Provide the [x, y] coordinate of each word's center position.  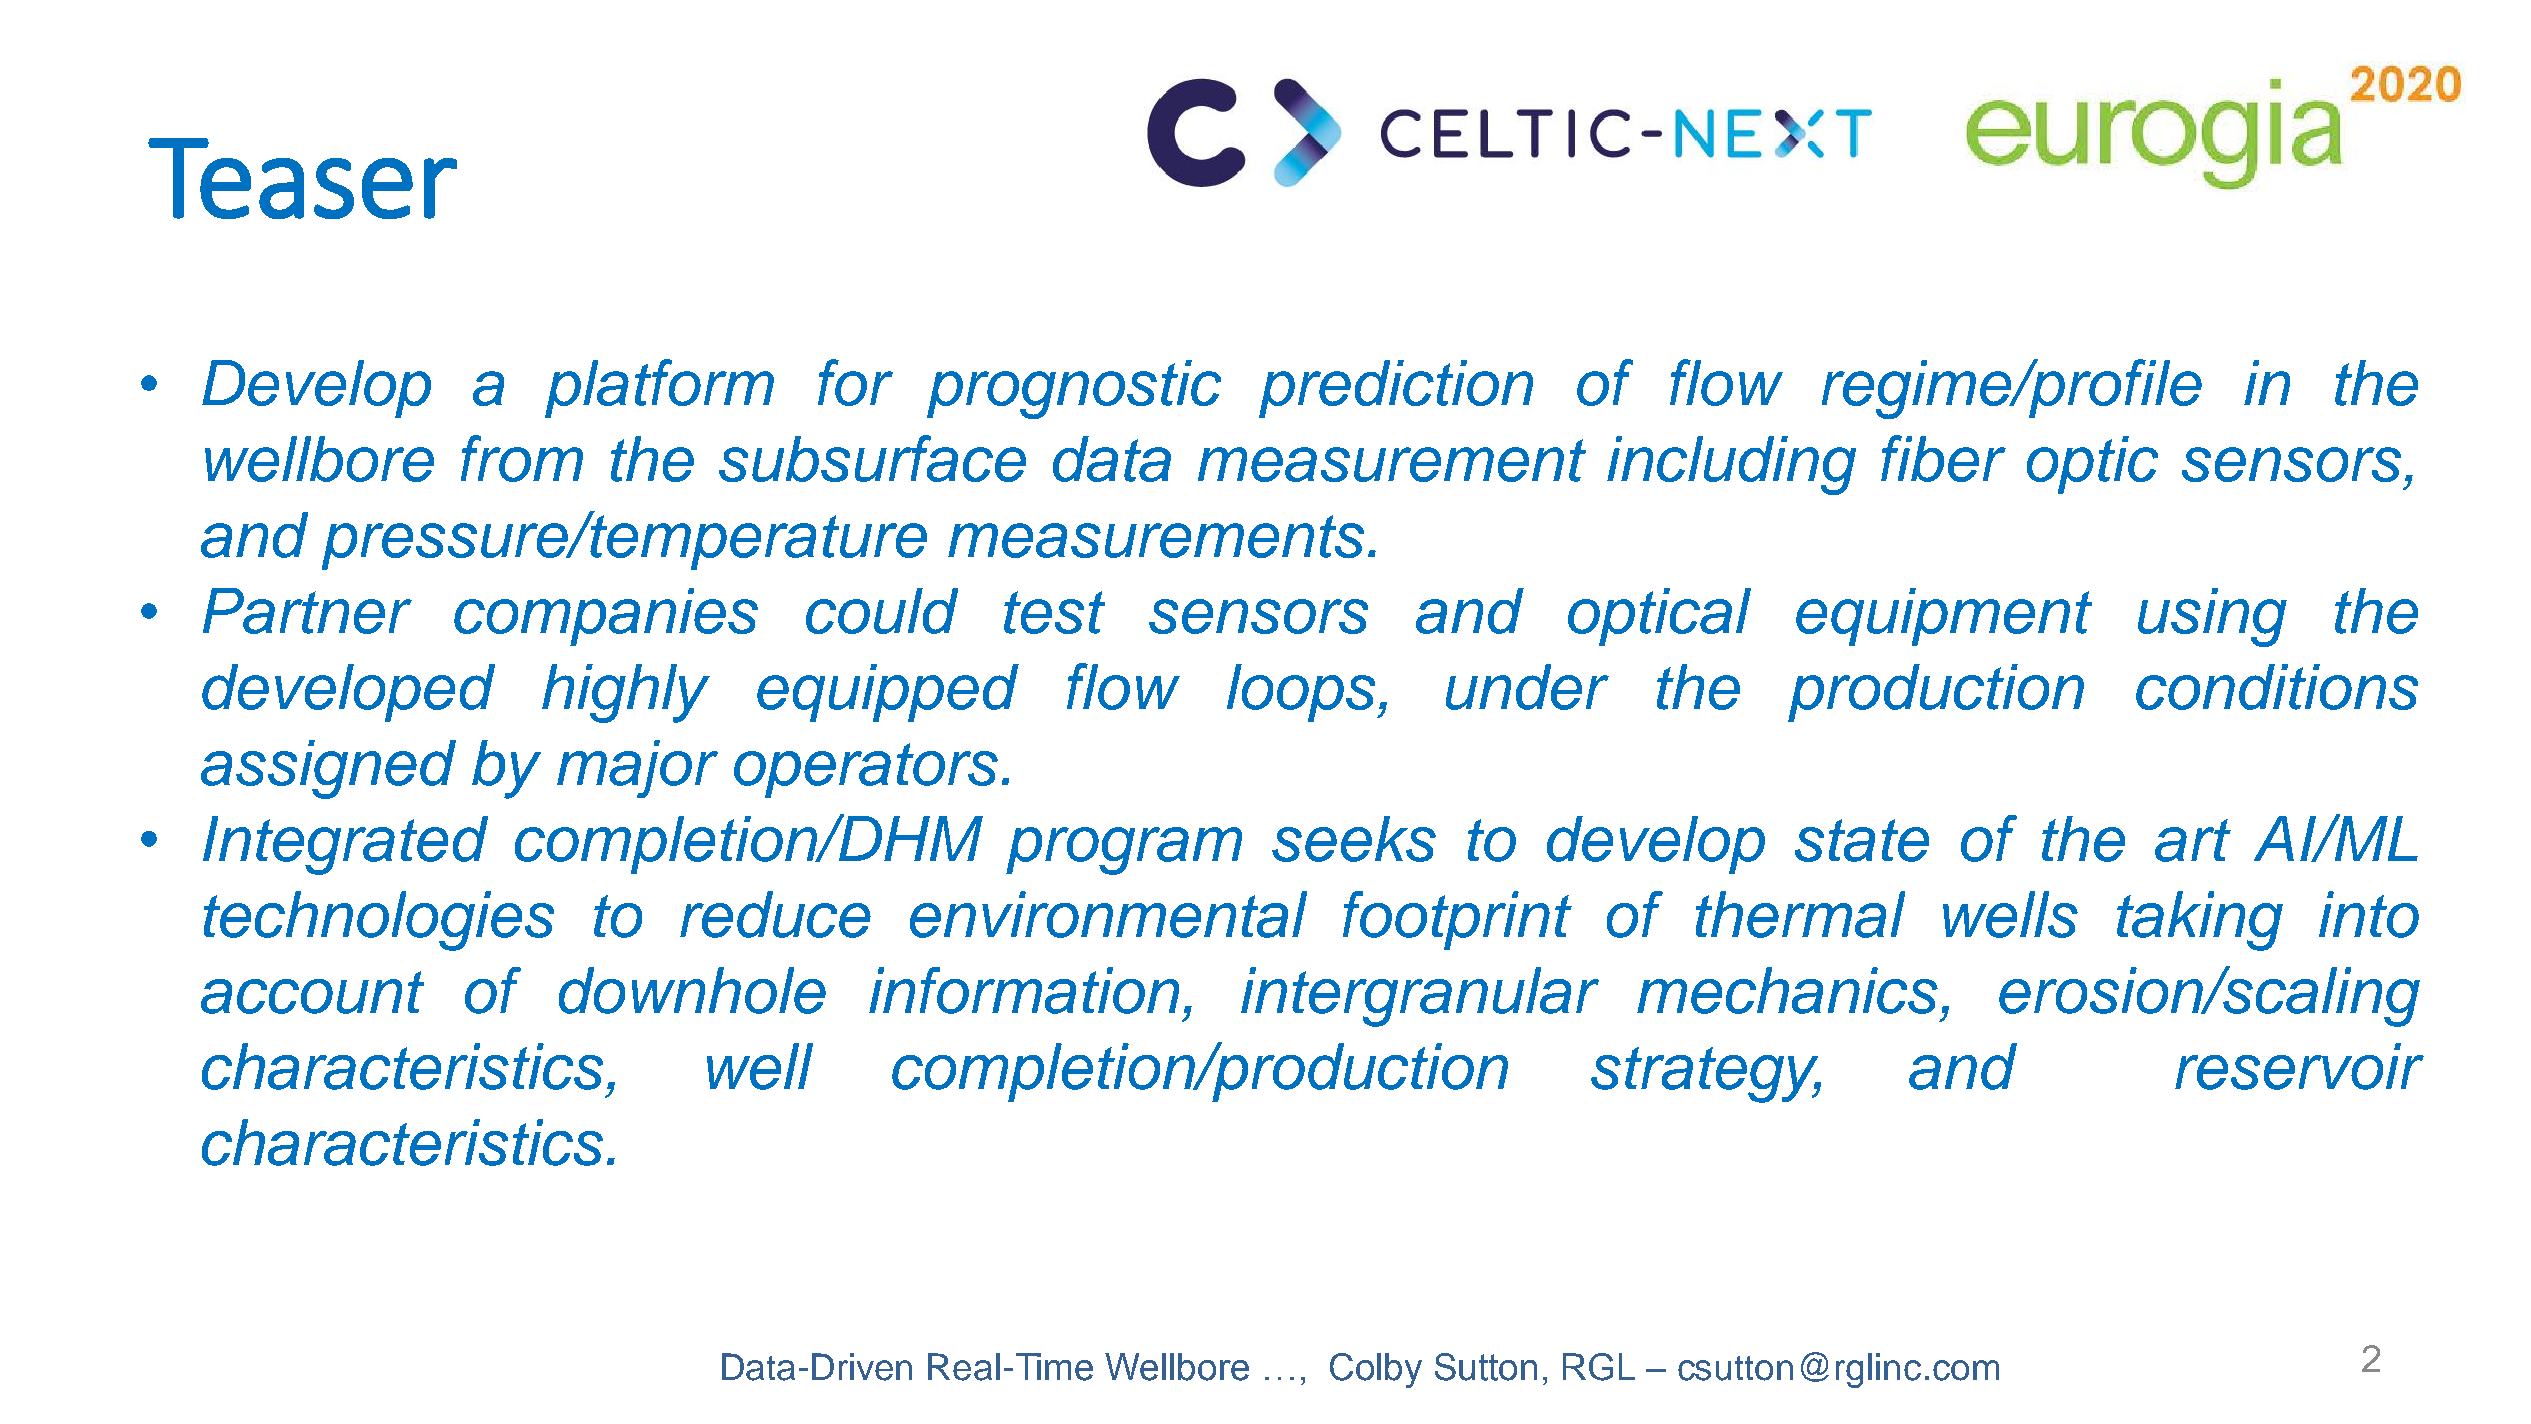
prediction [1396, 389]
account [312, 992]
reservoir [2299, 1066]
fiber [1943, 458]
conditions [2277, 687]
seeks [1354, 839]
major [637, 769]
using [2212, 617]
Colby [1376, 1370]
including [1731, 465]
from [522, 458]
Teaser [302, 178]
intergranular [1420, 997]
